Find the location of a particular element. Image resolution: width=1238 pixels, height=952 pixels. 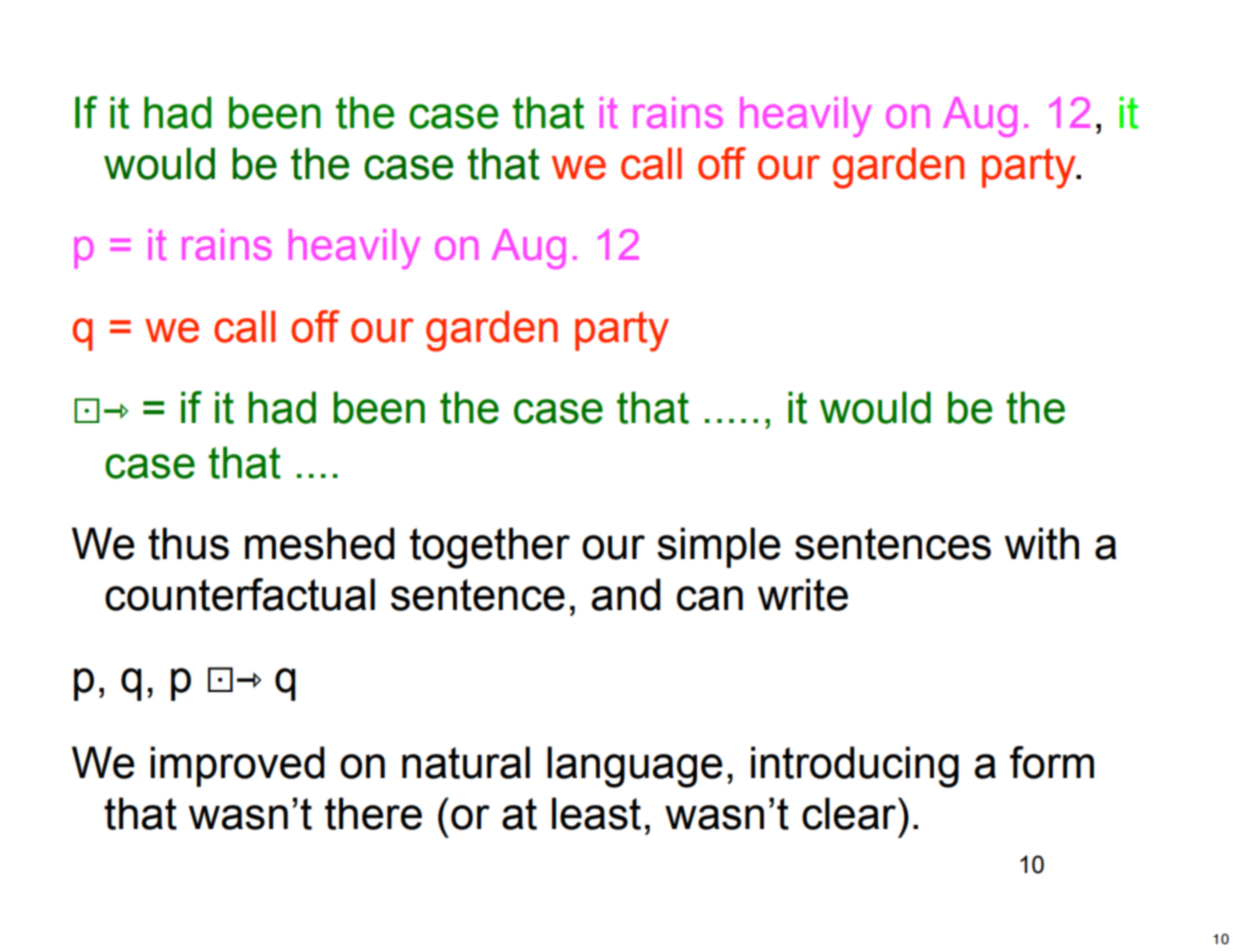

language is located at coordinates (634, 767).
